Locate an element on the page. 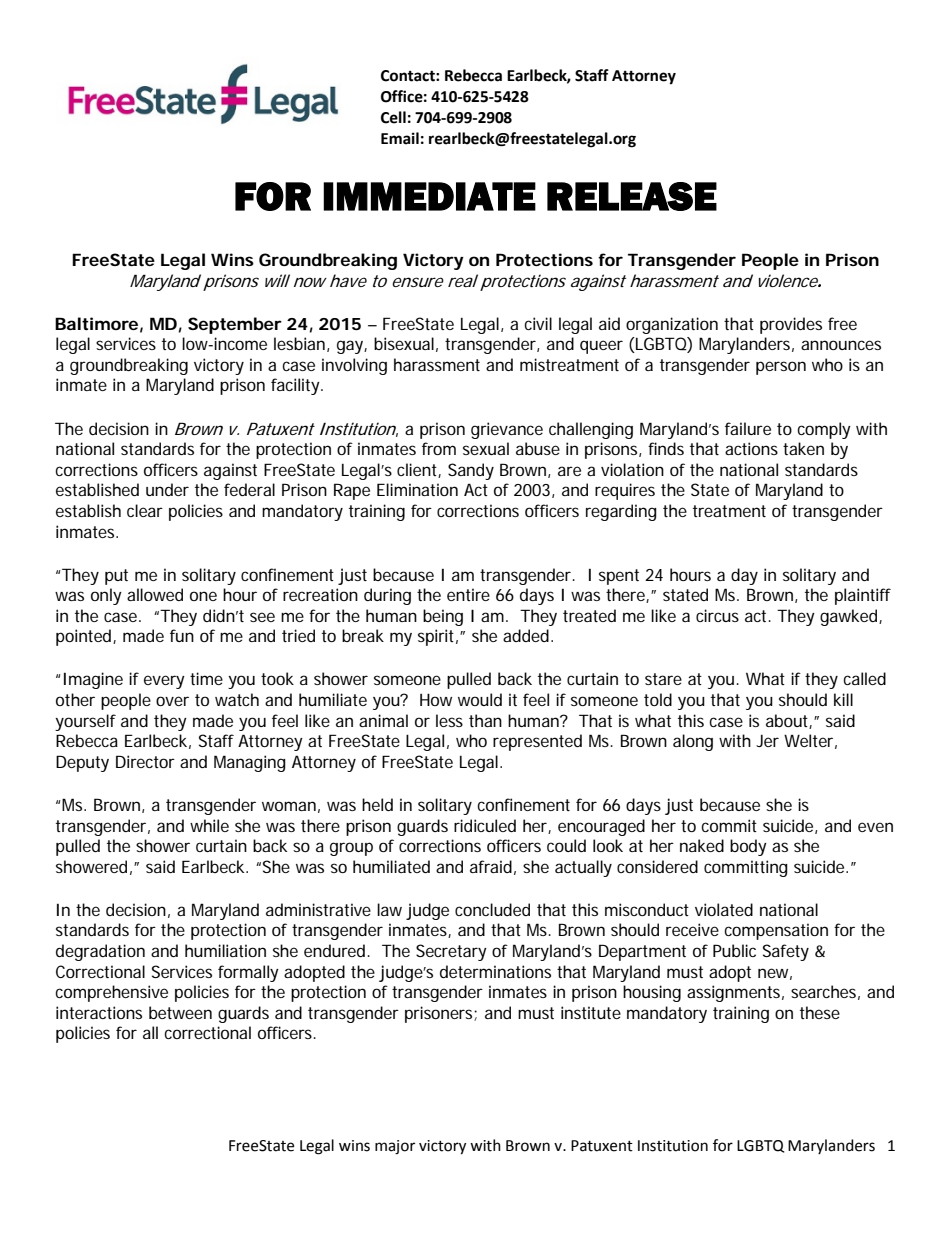  between is located at coordinates (180, 1012).
